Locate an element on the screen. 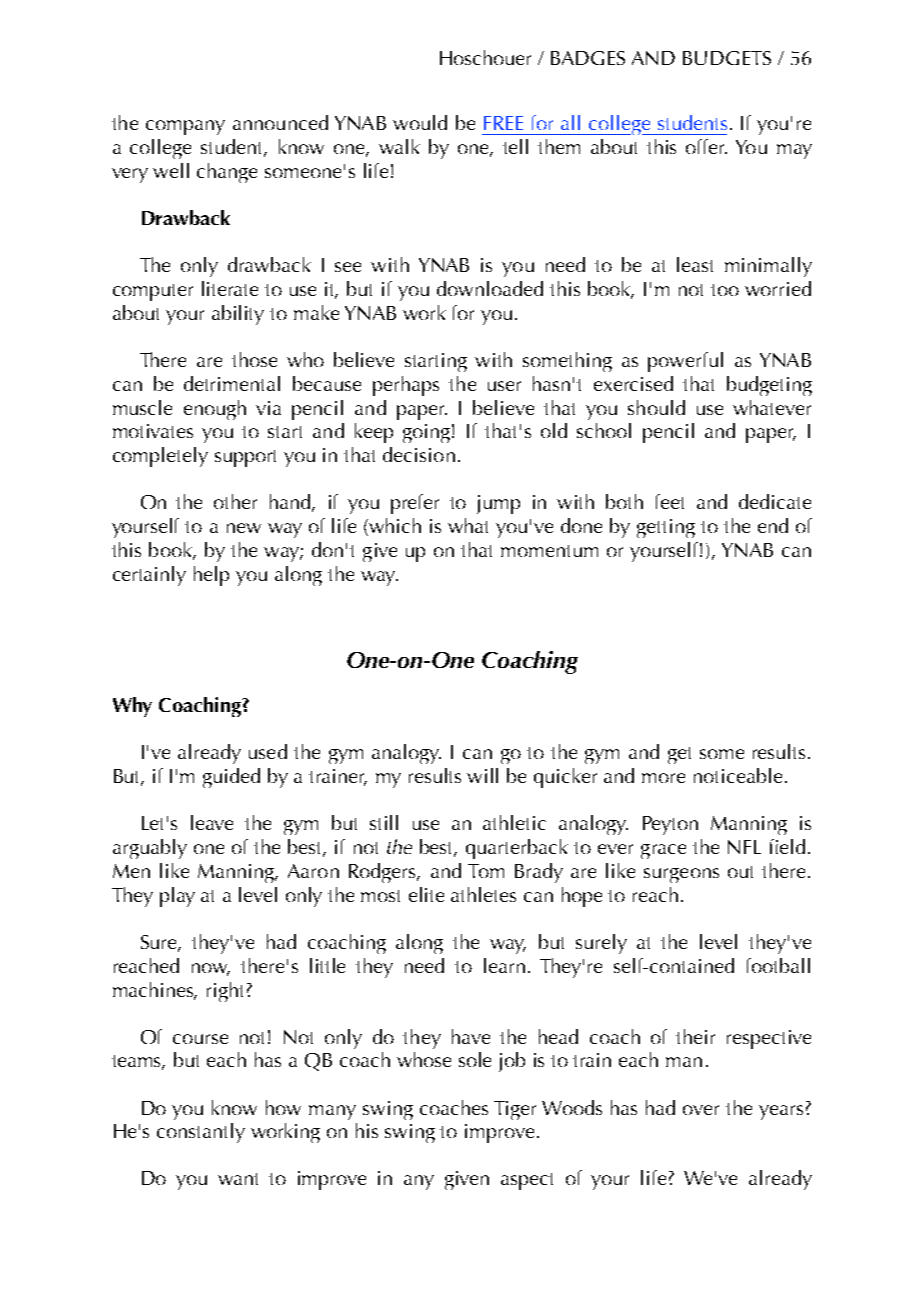 This screenshot has height=1308, width=924. constantly is located at coordinates (201, 1133).
